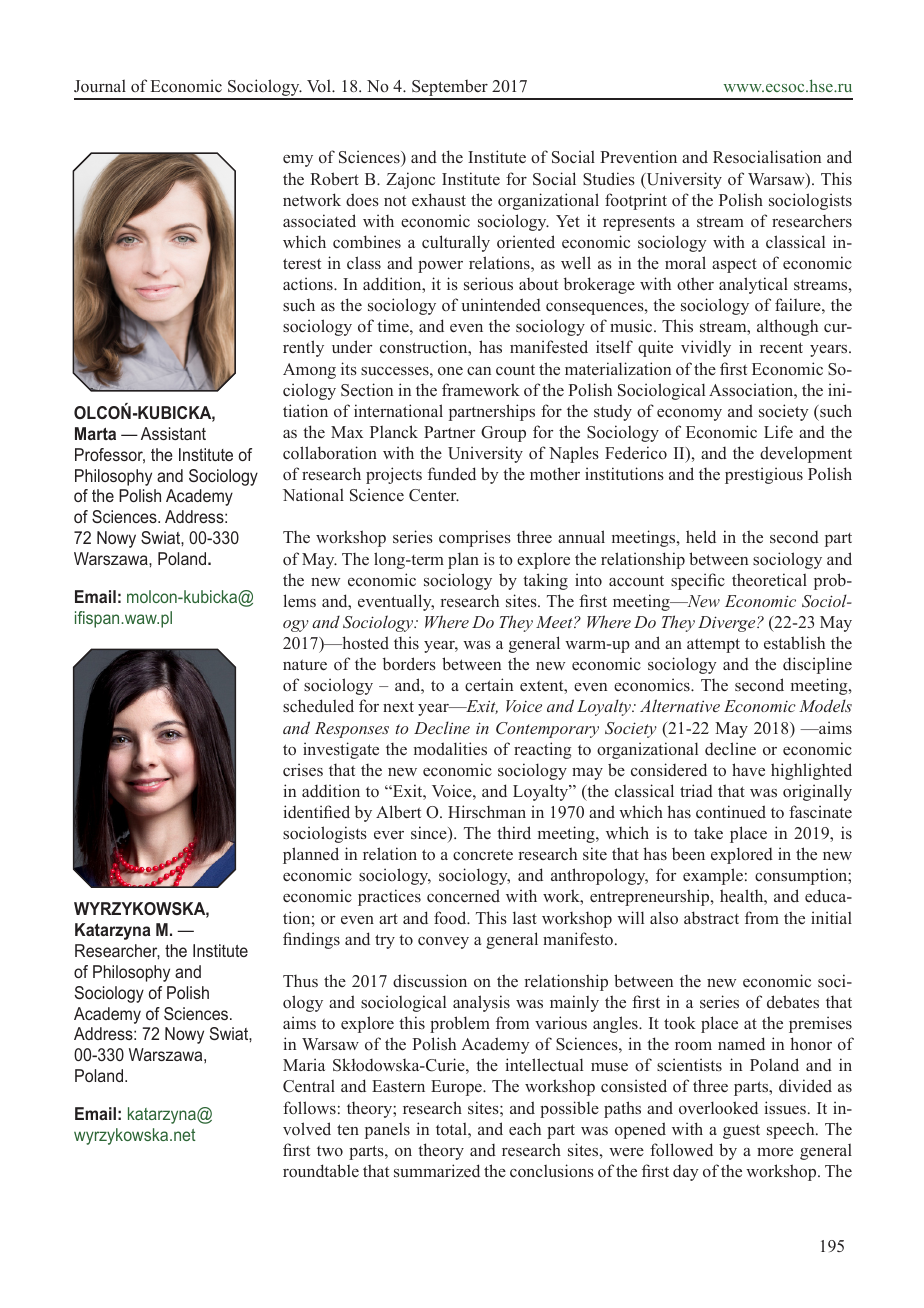 This screenshot has height=1308, width=924. Describe the element at coordinates (636, 201) in the screenshot. I see `footprint` at that location.
